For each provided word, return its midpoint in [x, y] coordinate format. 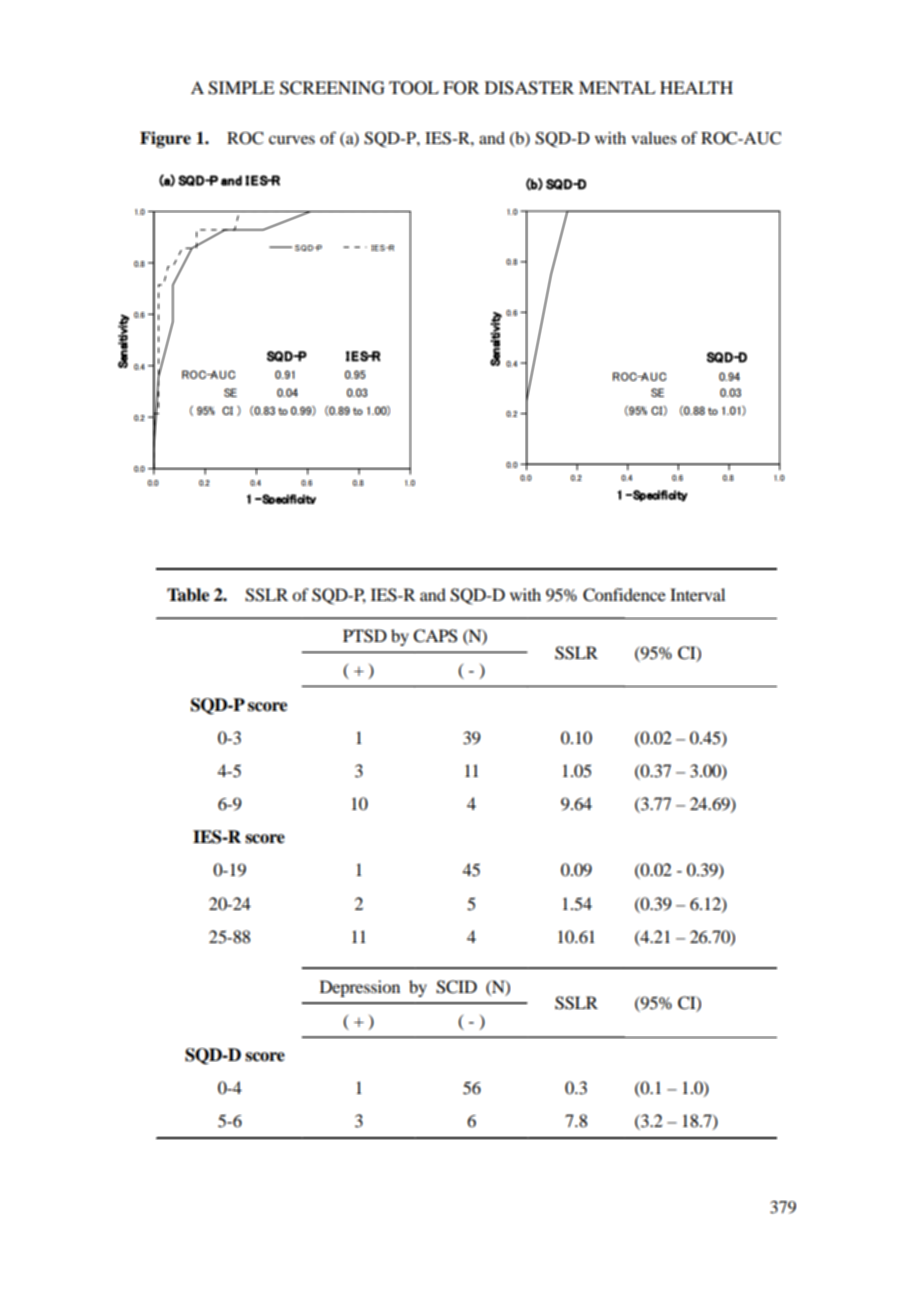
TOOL [414, 88]
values [654, 138]
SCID [456, 987]
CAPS [435, 636]
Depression [360, 988]
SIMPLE [241, 88]
